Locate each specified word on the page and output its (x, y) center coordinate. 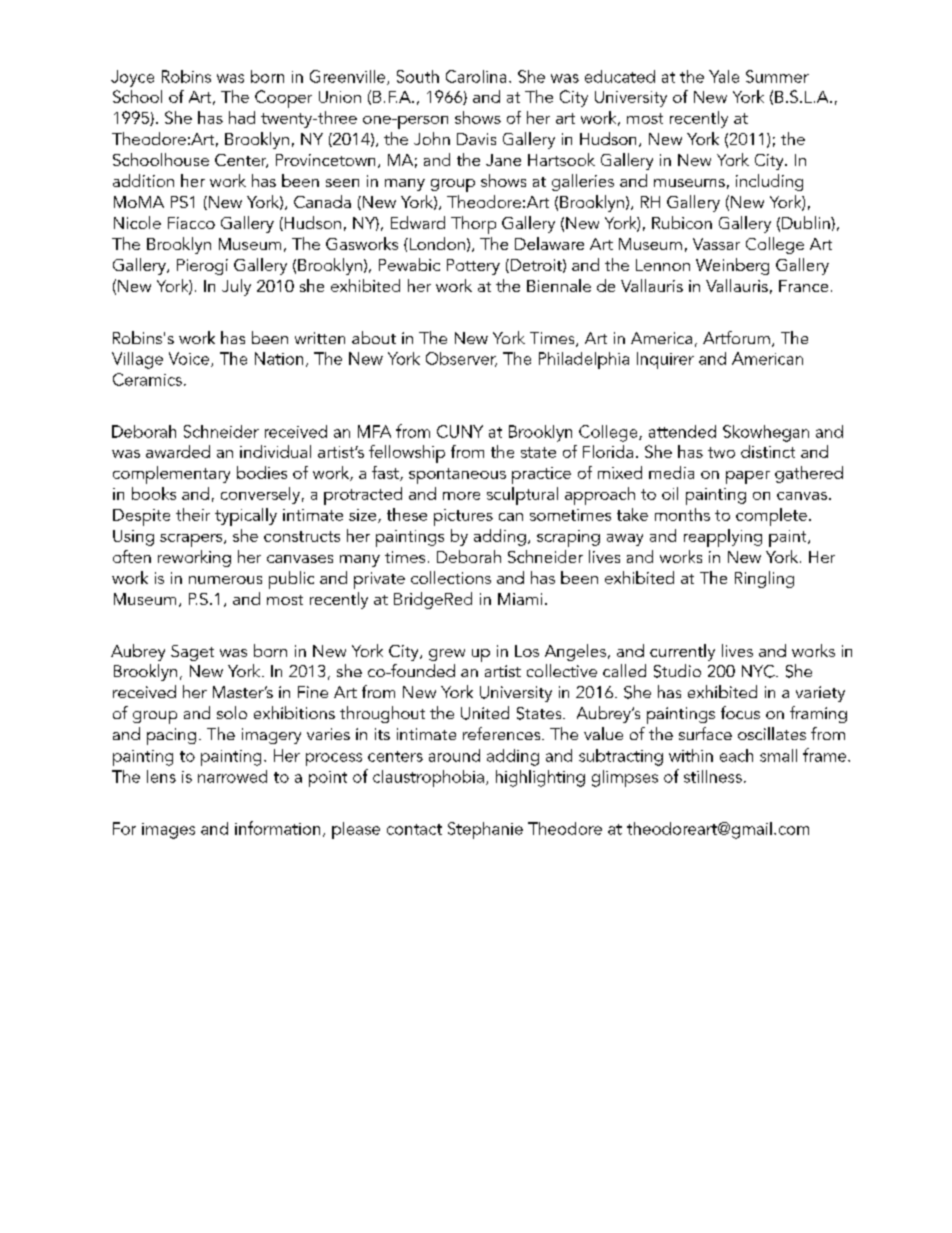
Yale (724, 76)
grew (447, 655)
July (236, 287)
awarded (178, 451)
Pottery (473, 267)
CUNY (460, 431)
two (721, 452)
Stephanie (485, 830)
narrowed (232, 776)
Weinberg (732, 266)
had (242, 117)
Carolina (476, 76)
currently (682, 652)
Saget (192, 653)
